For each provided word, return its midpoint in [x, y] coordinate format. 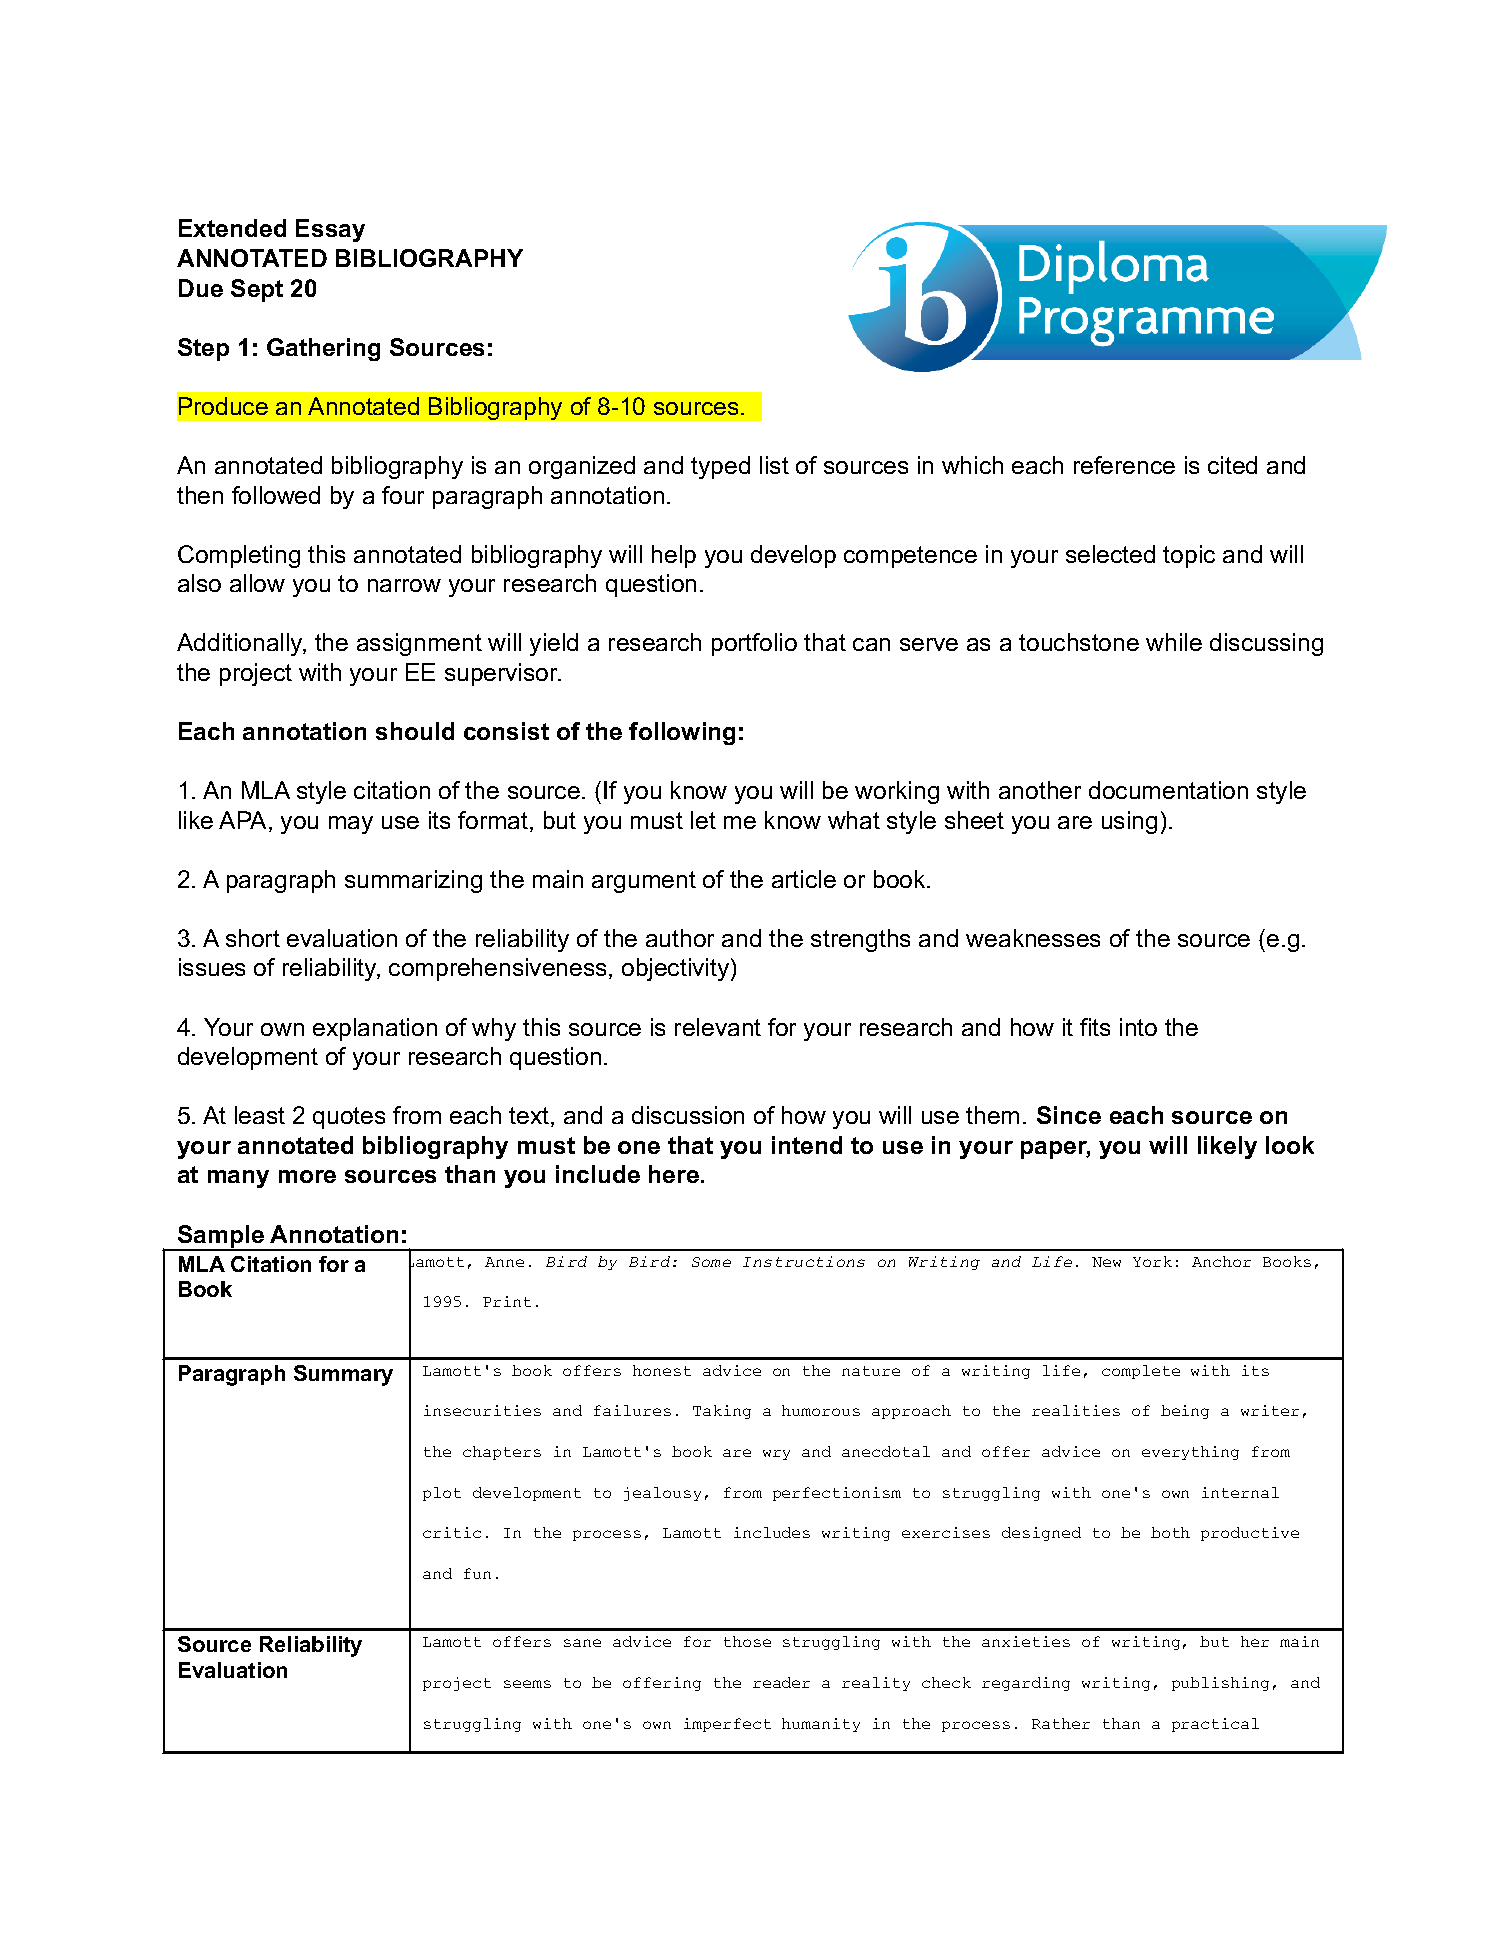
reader [781, 1682]
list [774, 465]
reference [1124, 465]
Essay [330, 230]
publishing [1220, 1684]
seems [527, 1684]
